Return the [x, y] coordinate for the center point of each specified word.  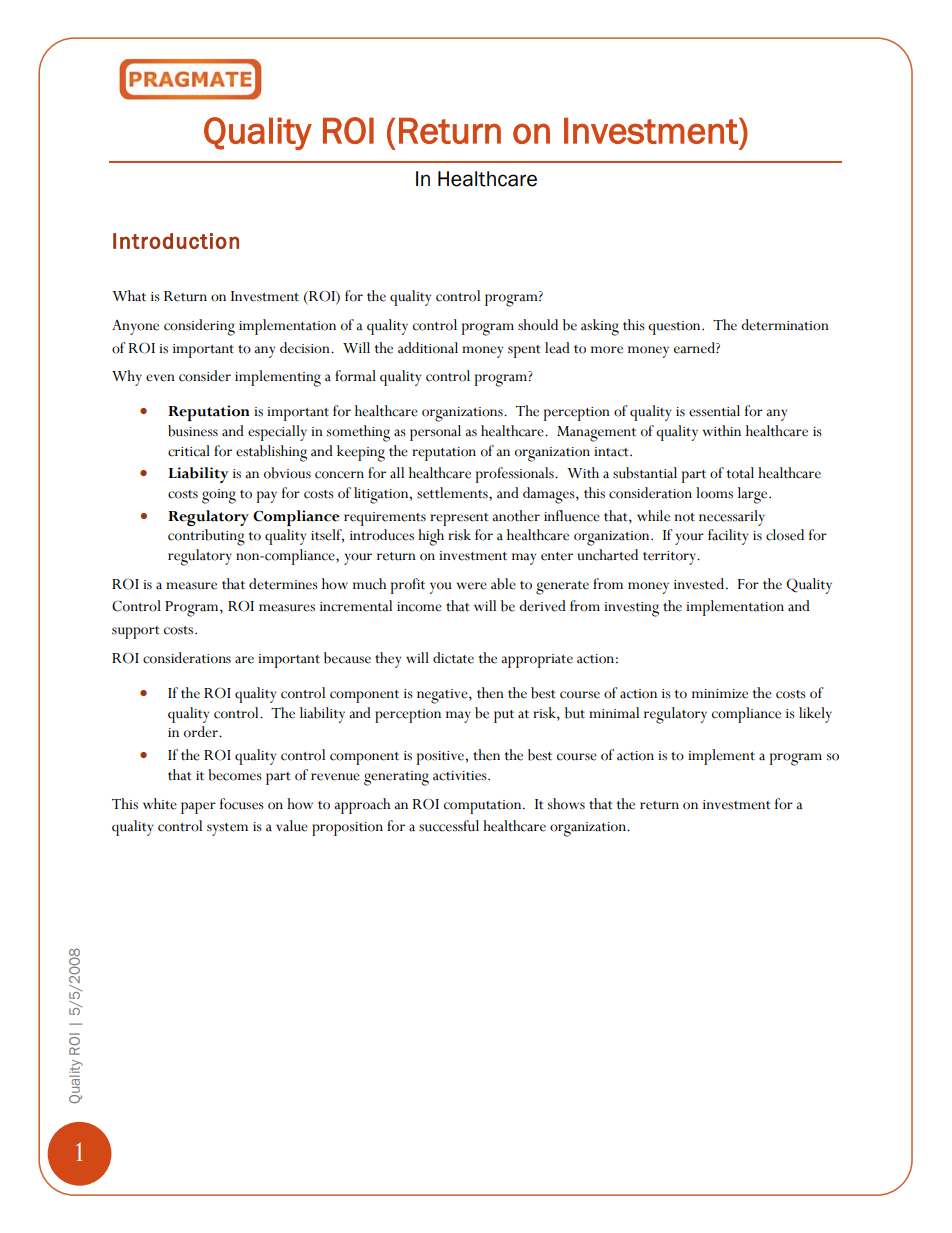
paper [198, 808]
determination [785, 325]
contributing [206, 537]
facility [728, 537]
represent [459, 519]
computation [484, 807]
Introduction [176, 241]
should [538, 325]
